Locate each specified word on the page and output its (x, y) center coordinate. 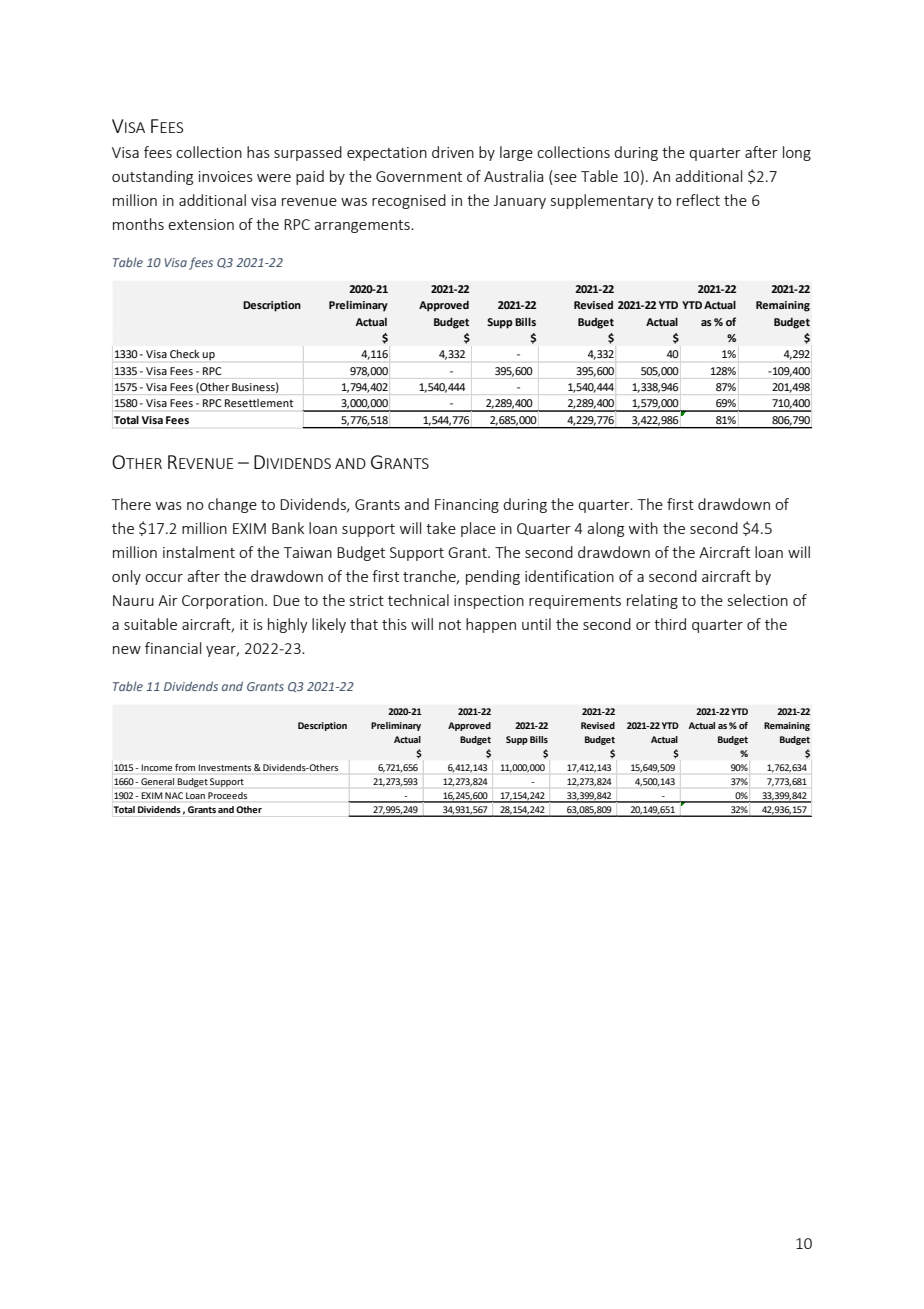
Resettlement (259, 403)
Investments (225, 767)
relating (652, 601)
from (185, 767)
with (643, 528)
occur (164, 578)
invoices (226, 176)
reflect (698, 200)
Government (419, 176)
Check (184, 354)
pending (493, 577)
